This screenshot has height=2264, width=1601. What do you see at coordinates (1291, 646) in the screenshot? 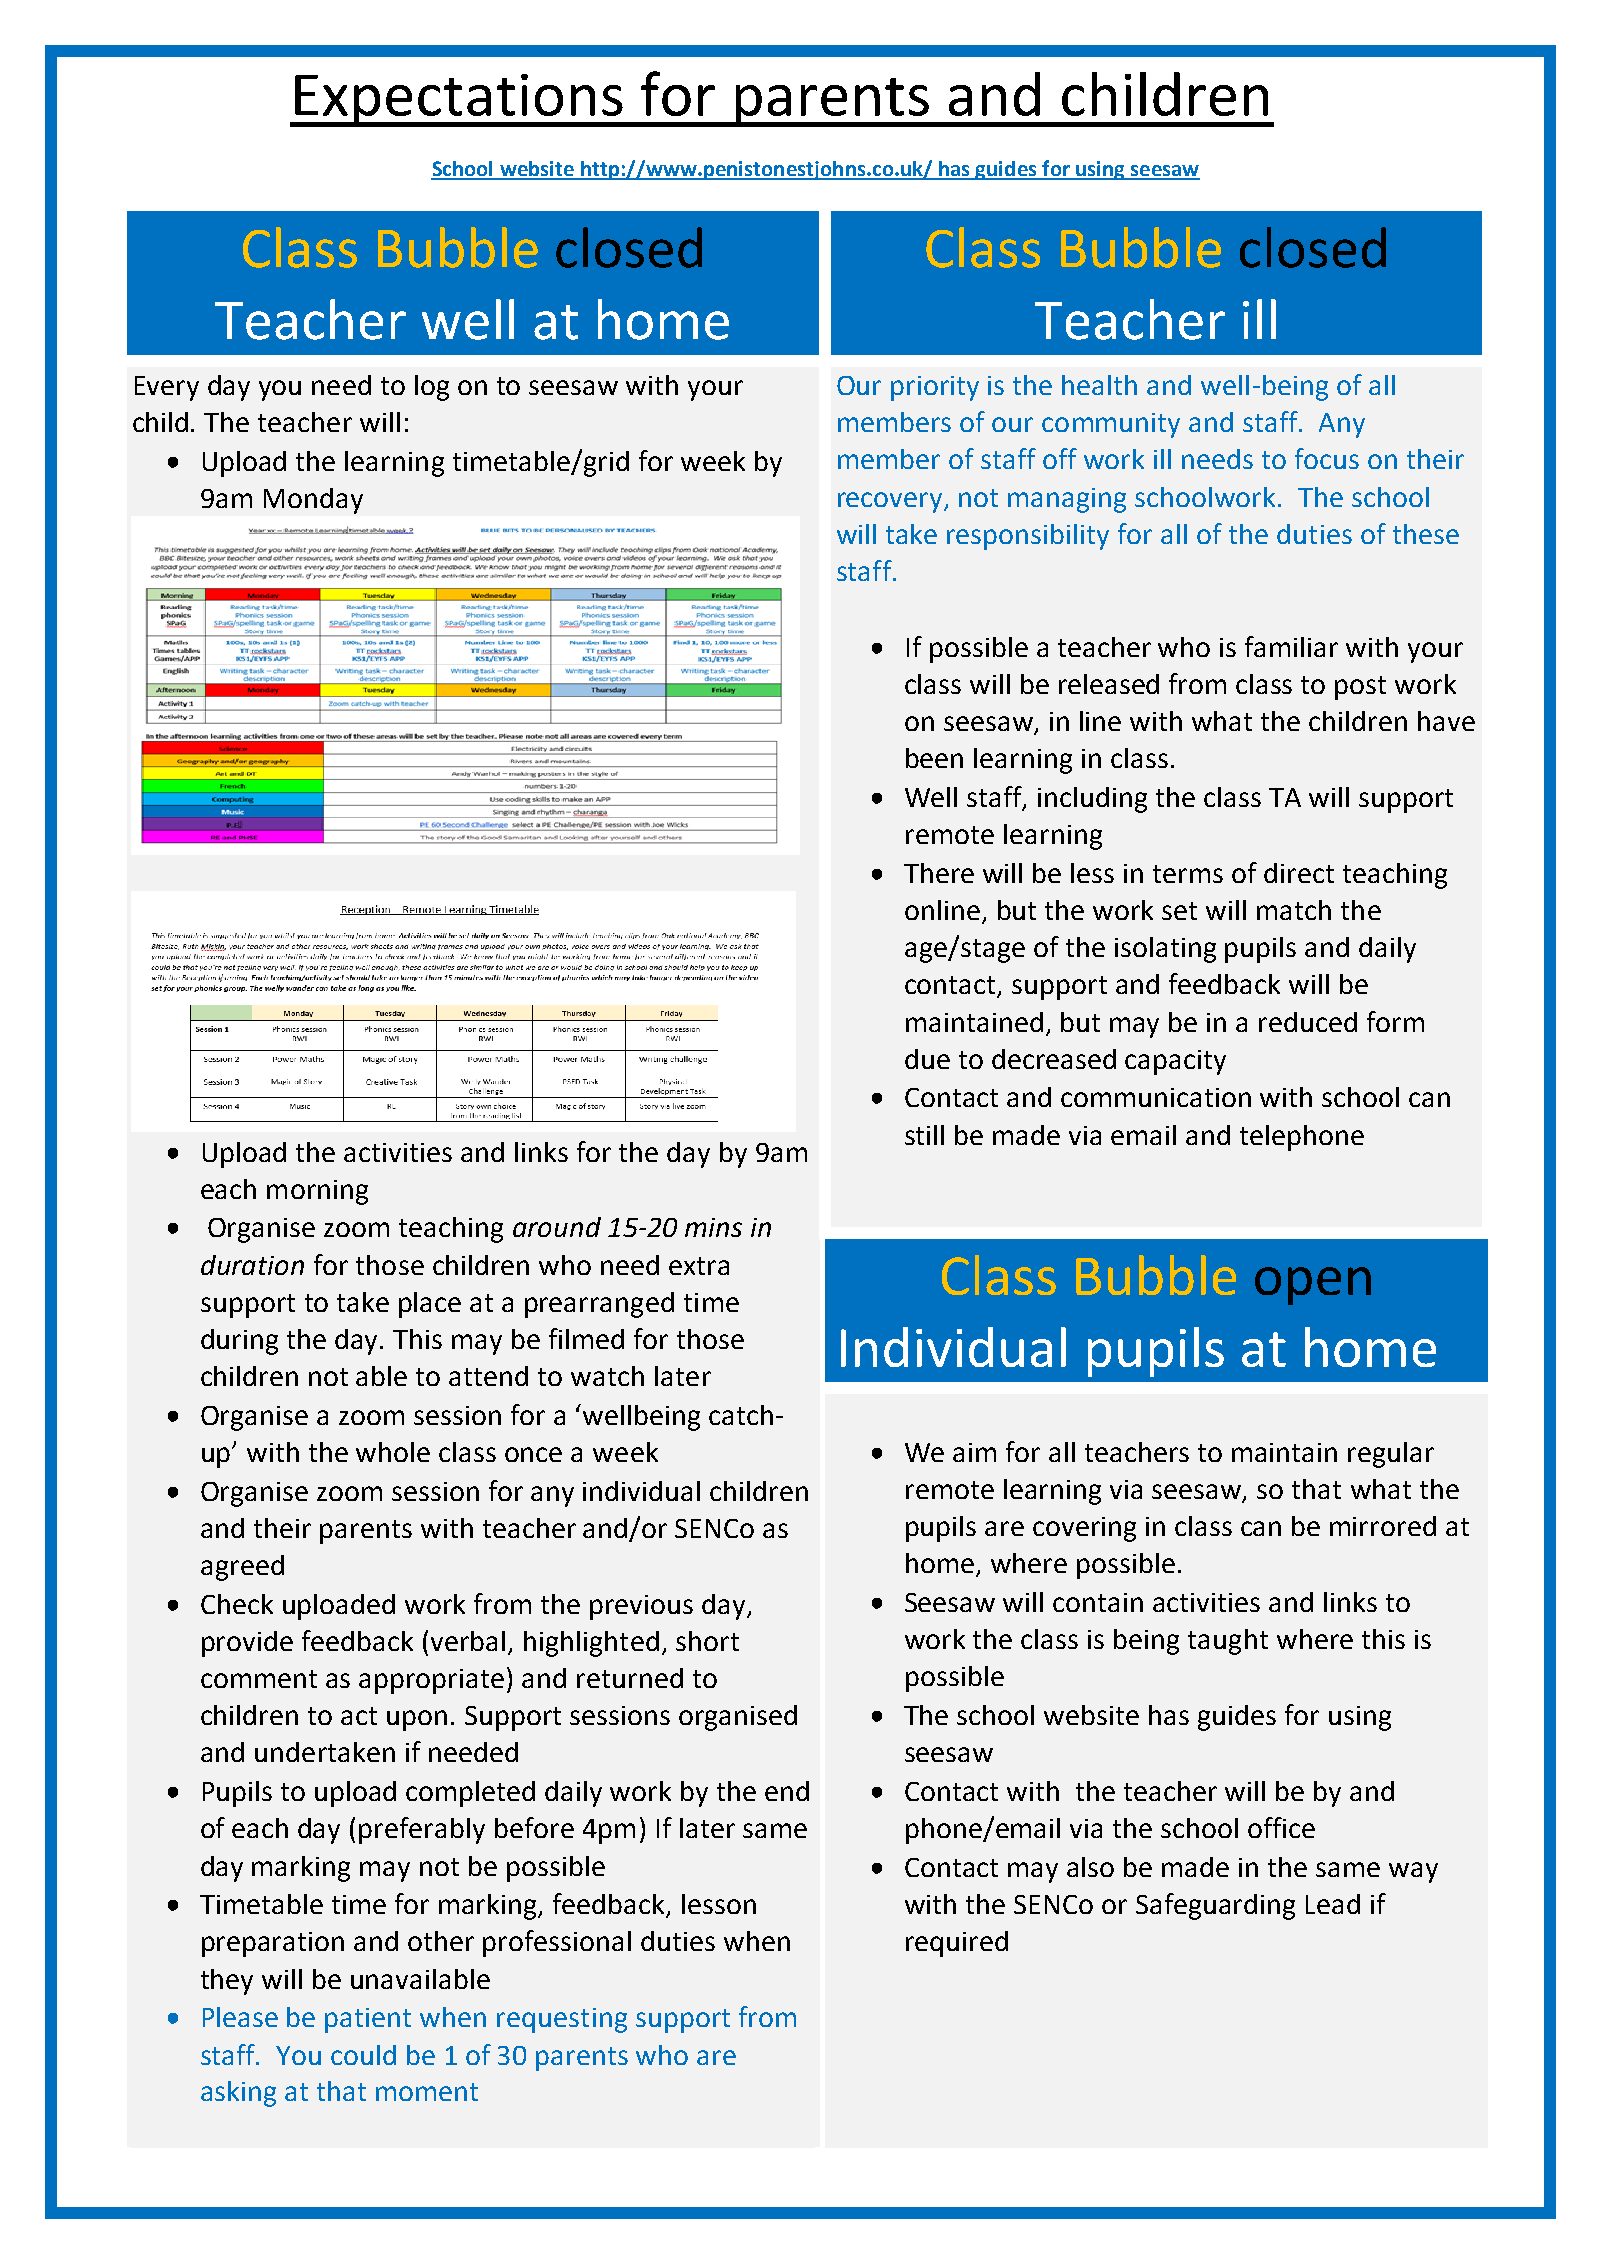
I see `familiar` at bounding box center [1291, 646].
